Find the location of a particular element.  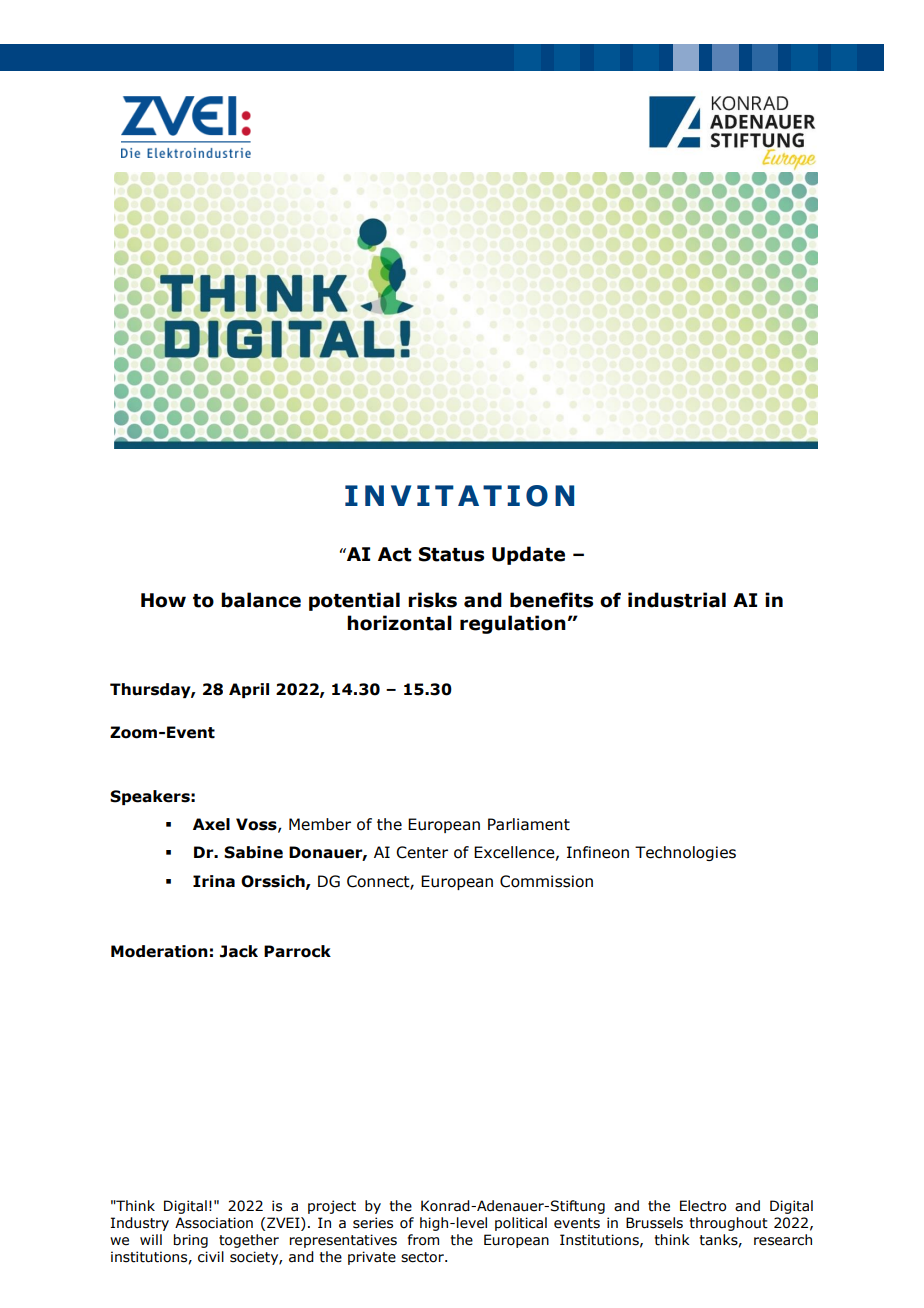

Commission is located at coordinates (546, 881).
